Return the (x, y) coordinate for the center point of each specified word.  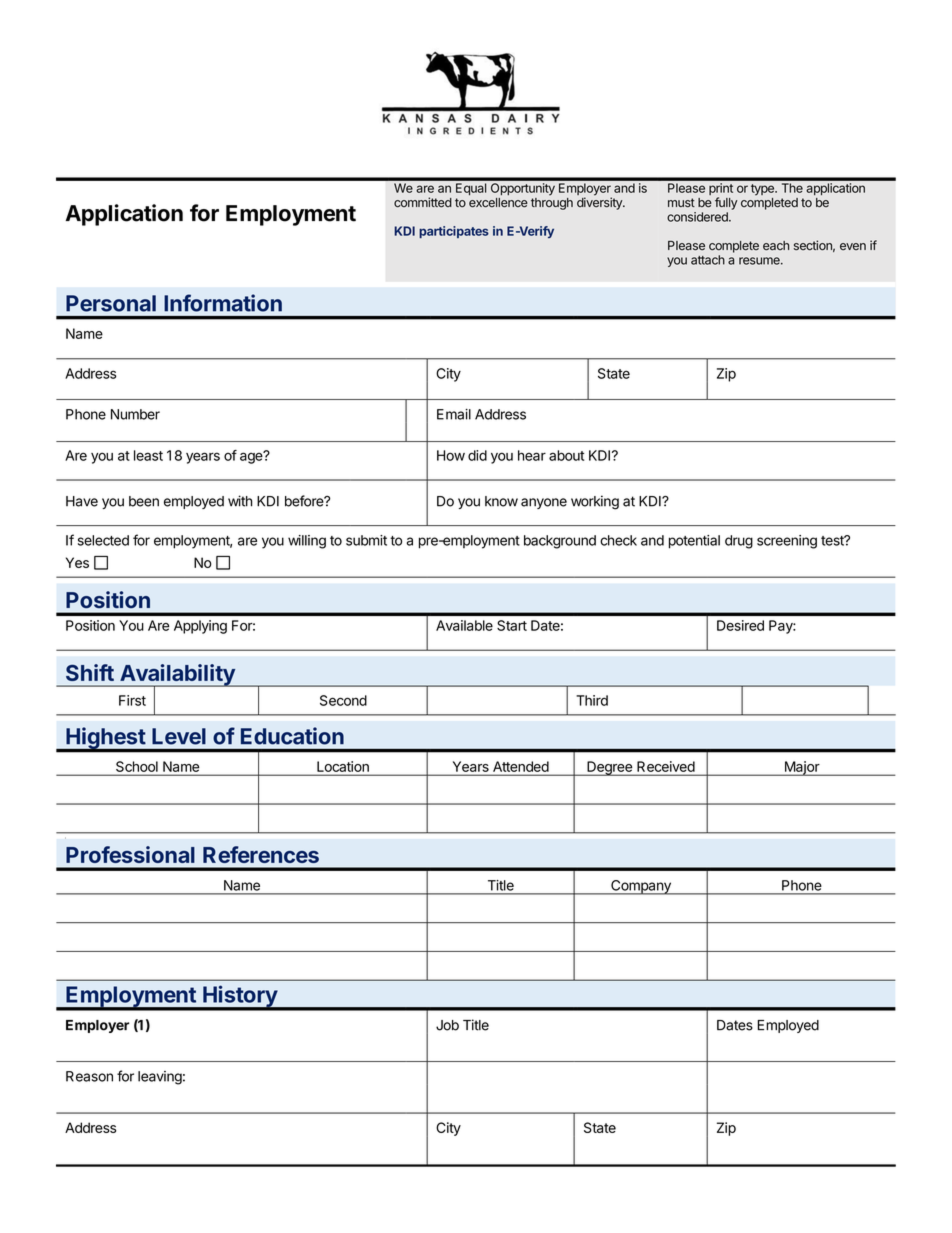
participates (454, 232)
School (137, 766)
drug (739, 542)
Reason (89, 1076)
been (144, 501)
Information (223, 303)
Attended (521, 766)
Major (801, 768)
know (501, 501)
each (776, 246)
